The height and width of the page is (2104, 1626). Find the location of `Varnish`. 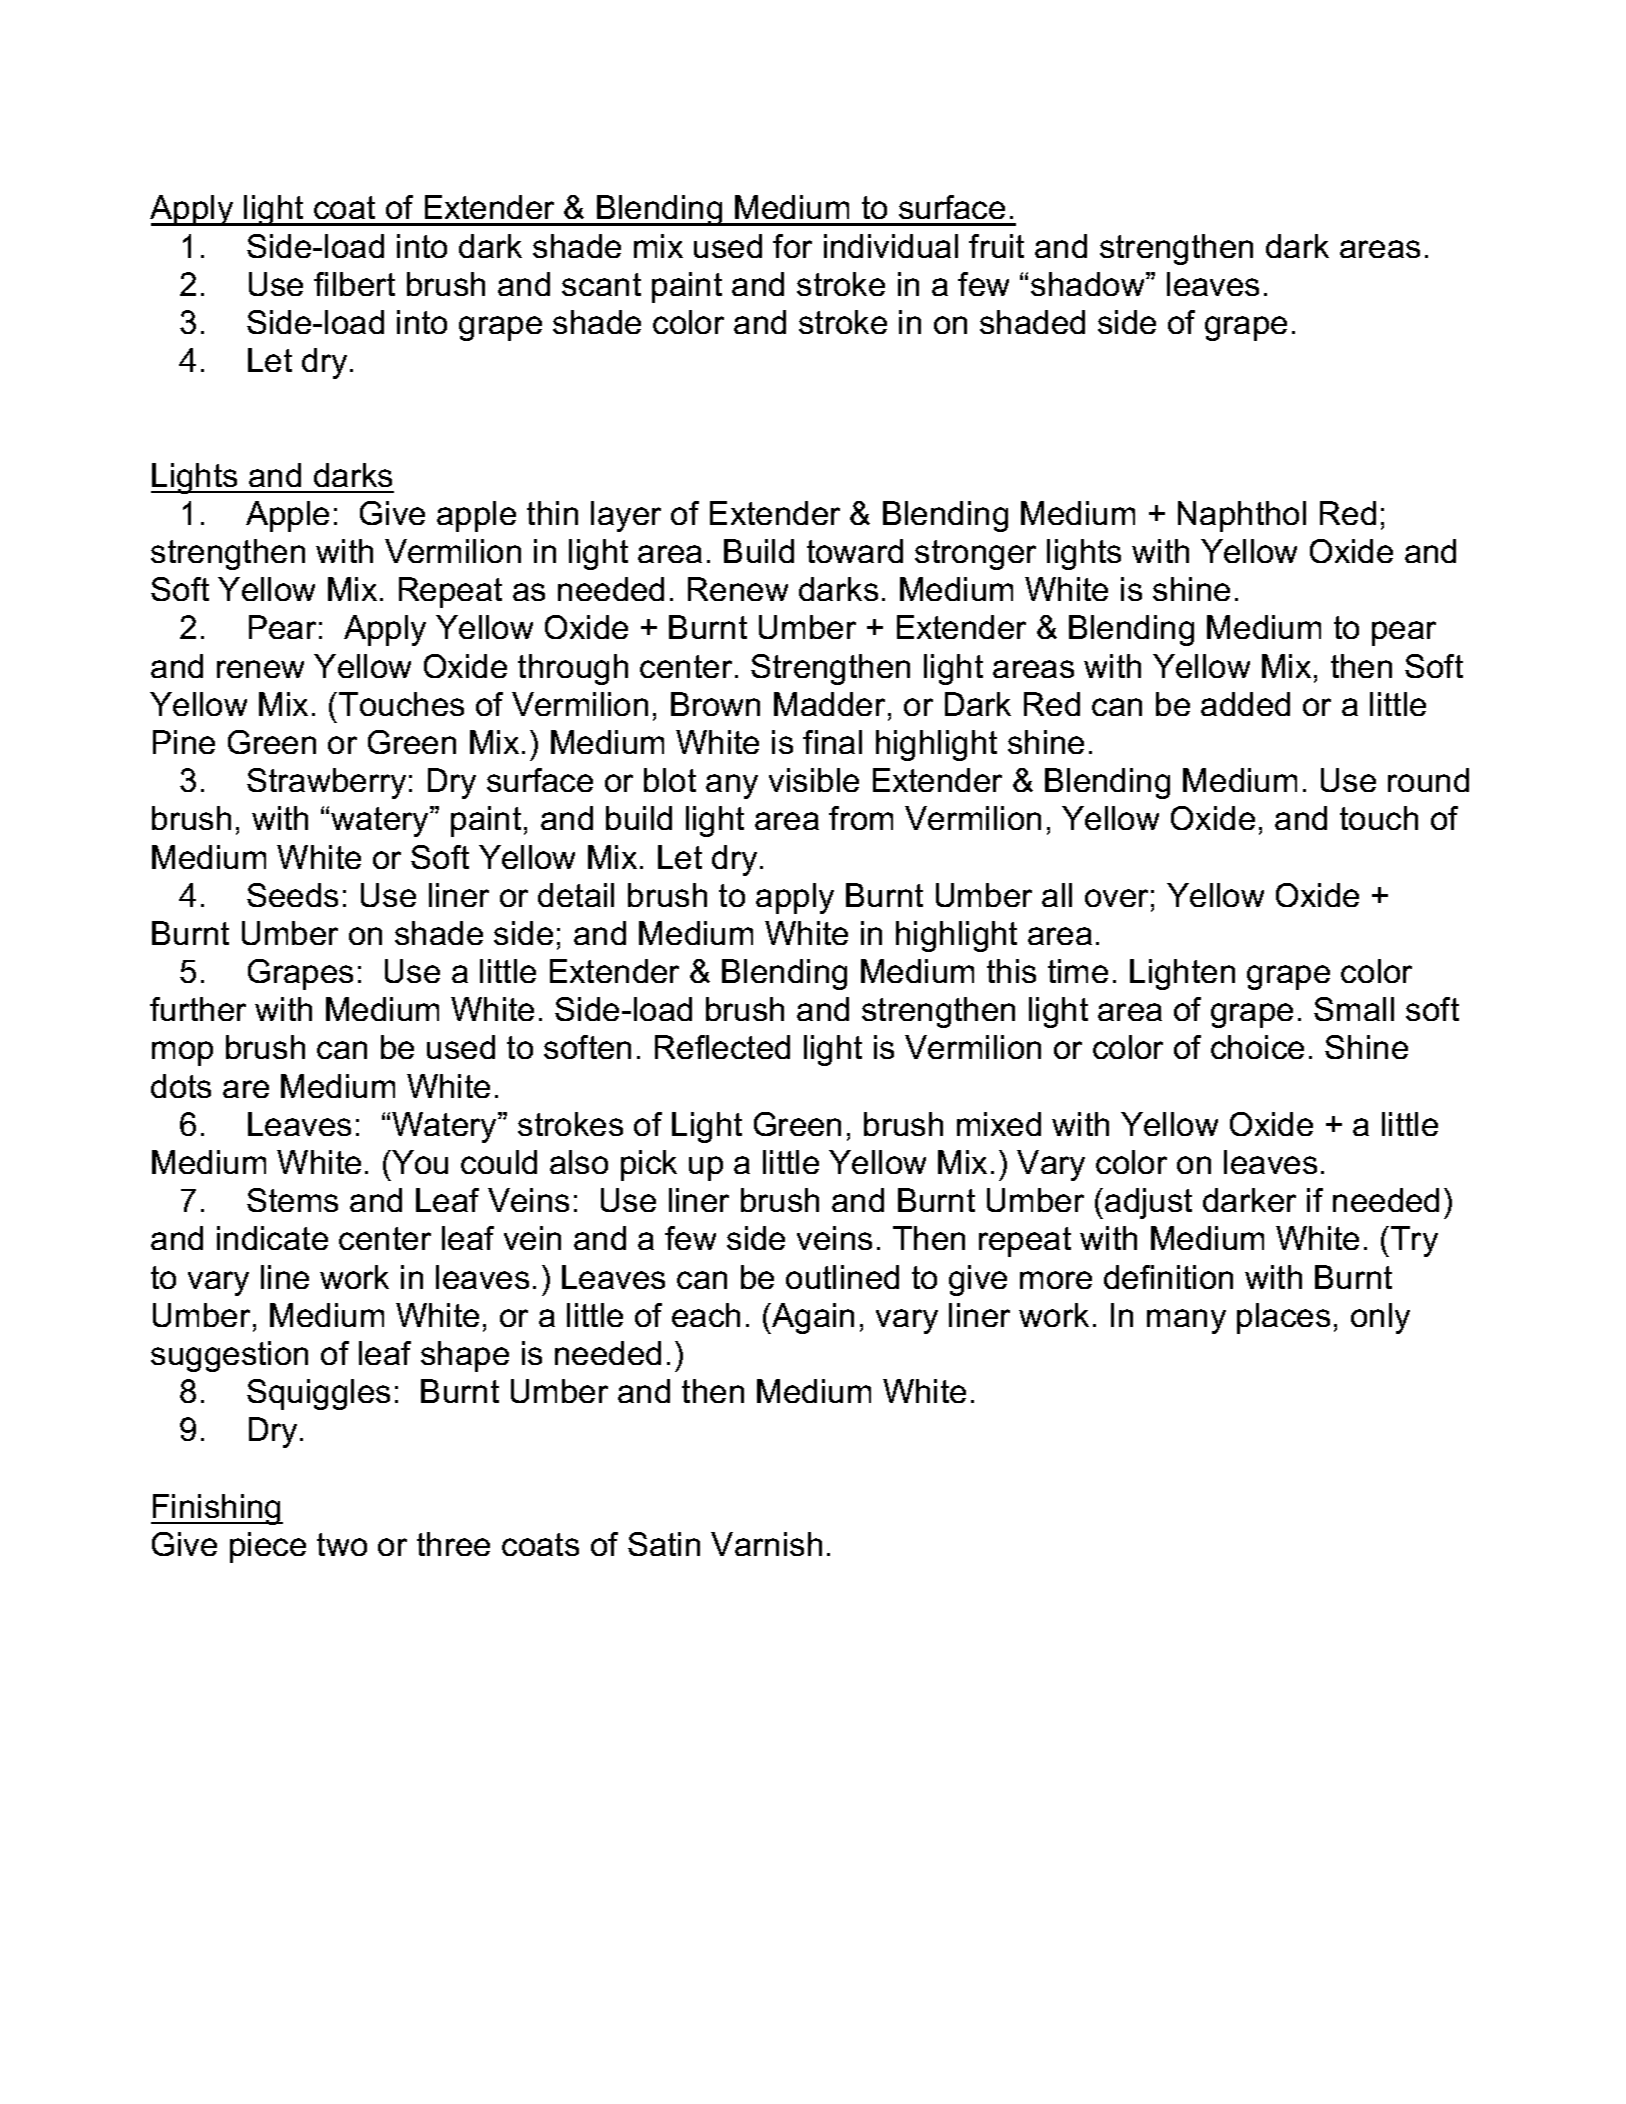

Varnish is located at coordinates (766, 1544).
